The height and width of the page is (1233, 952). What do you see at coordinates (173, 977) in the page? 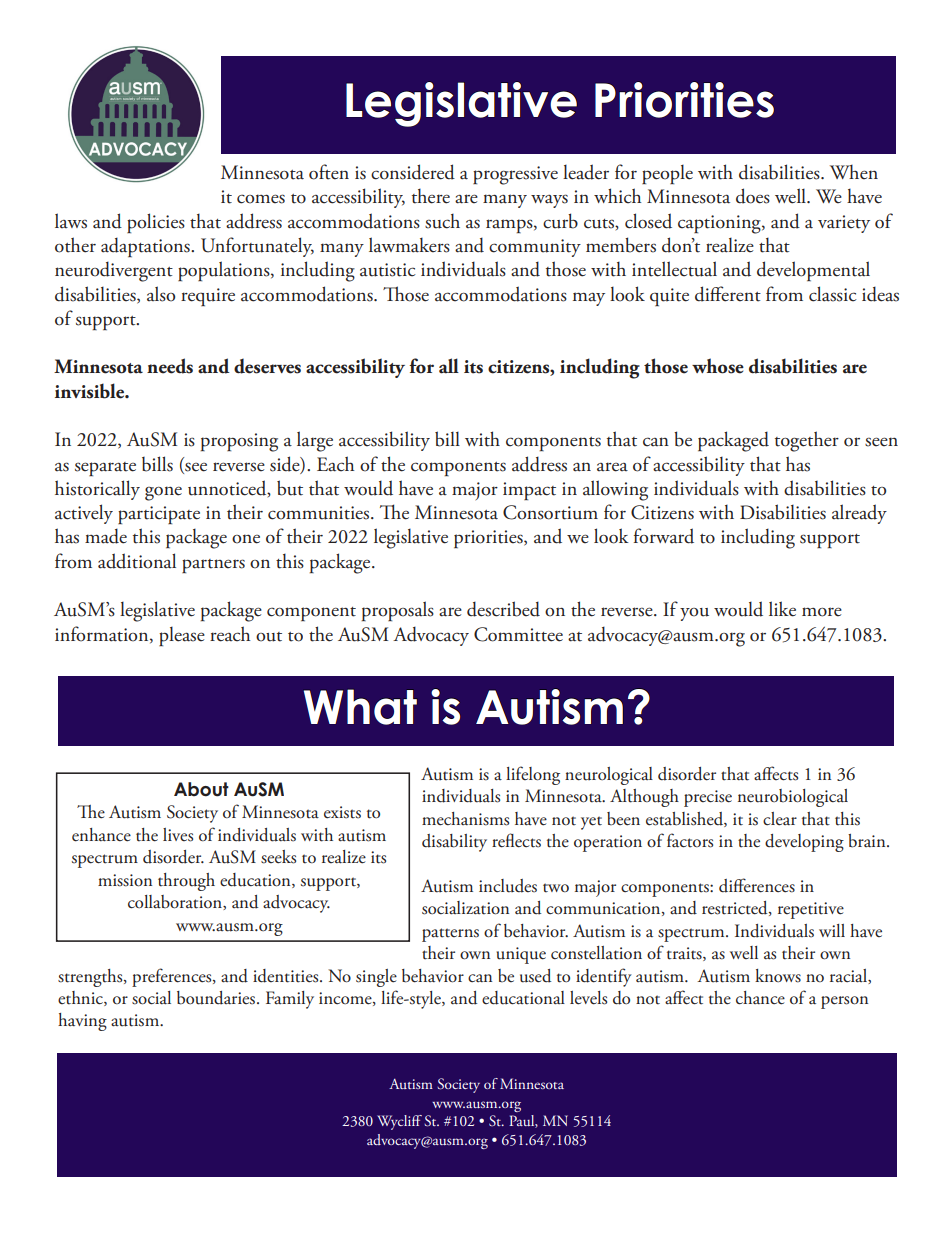
I see `preferences` at bounding box center [173, 977].
